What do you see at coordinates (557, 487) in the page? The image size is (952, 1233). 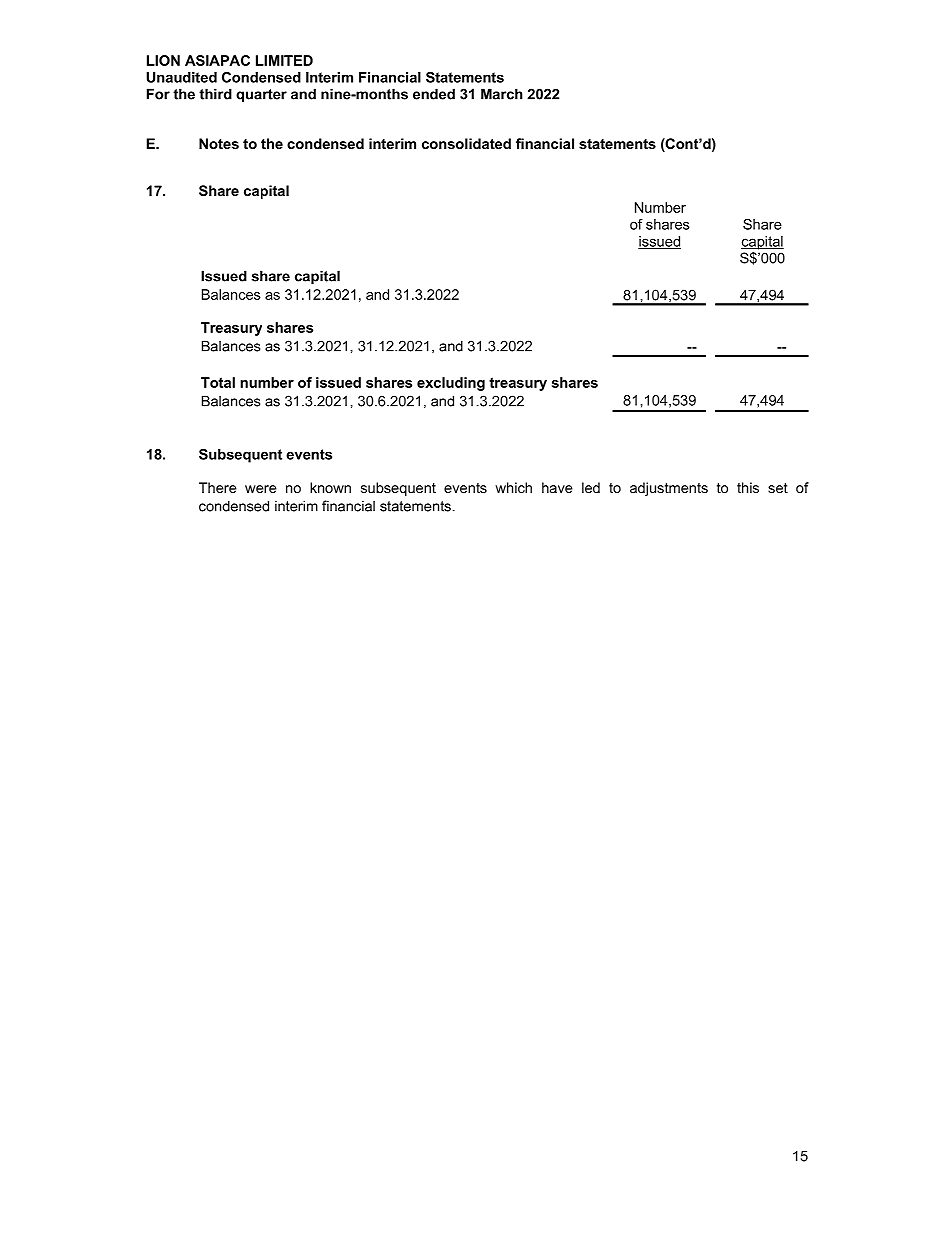 I see `have` at bounding box center [557, 487].
